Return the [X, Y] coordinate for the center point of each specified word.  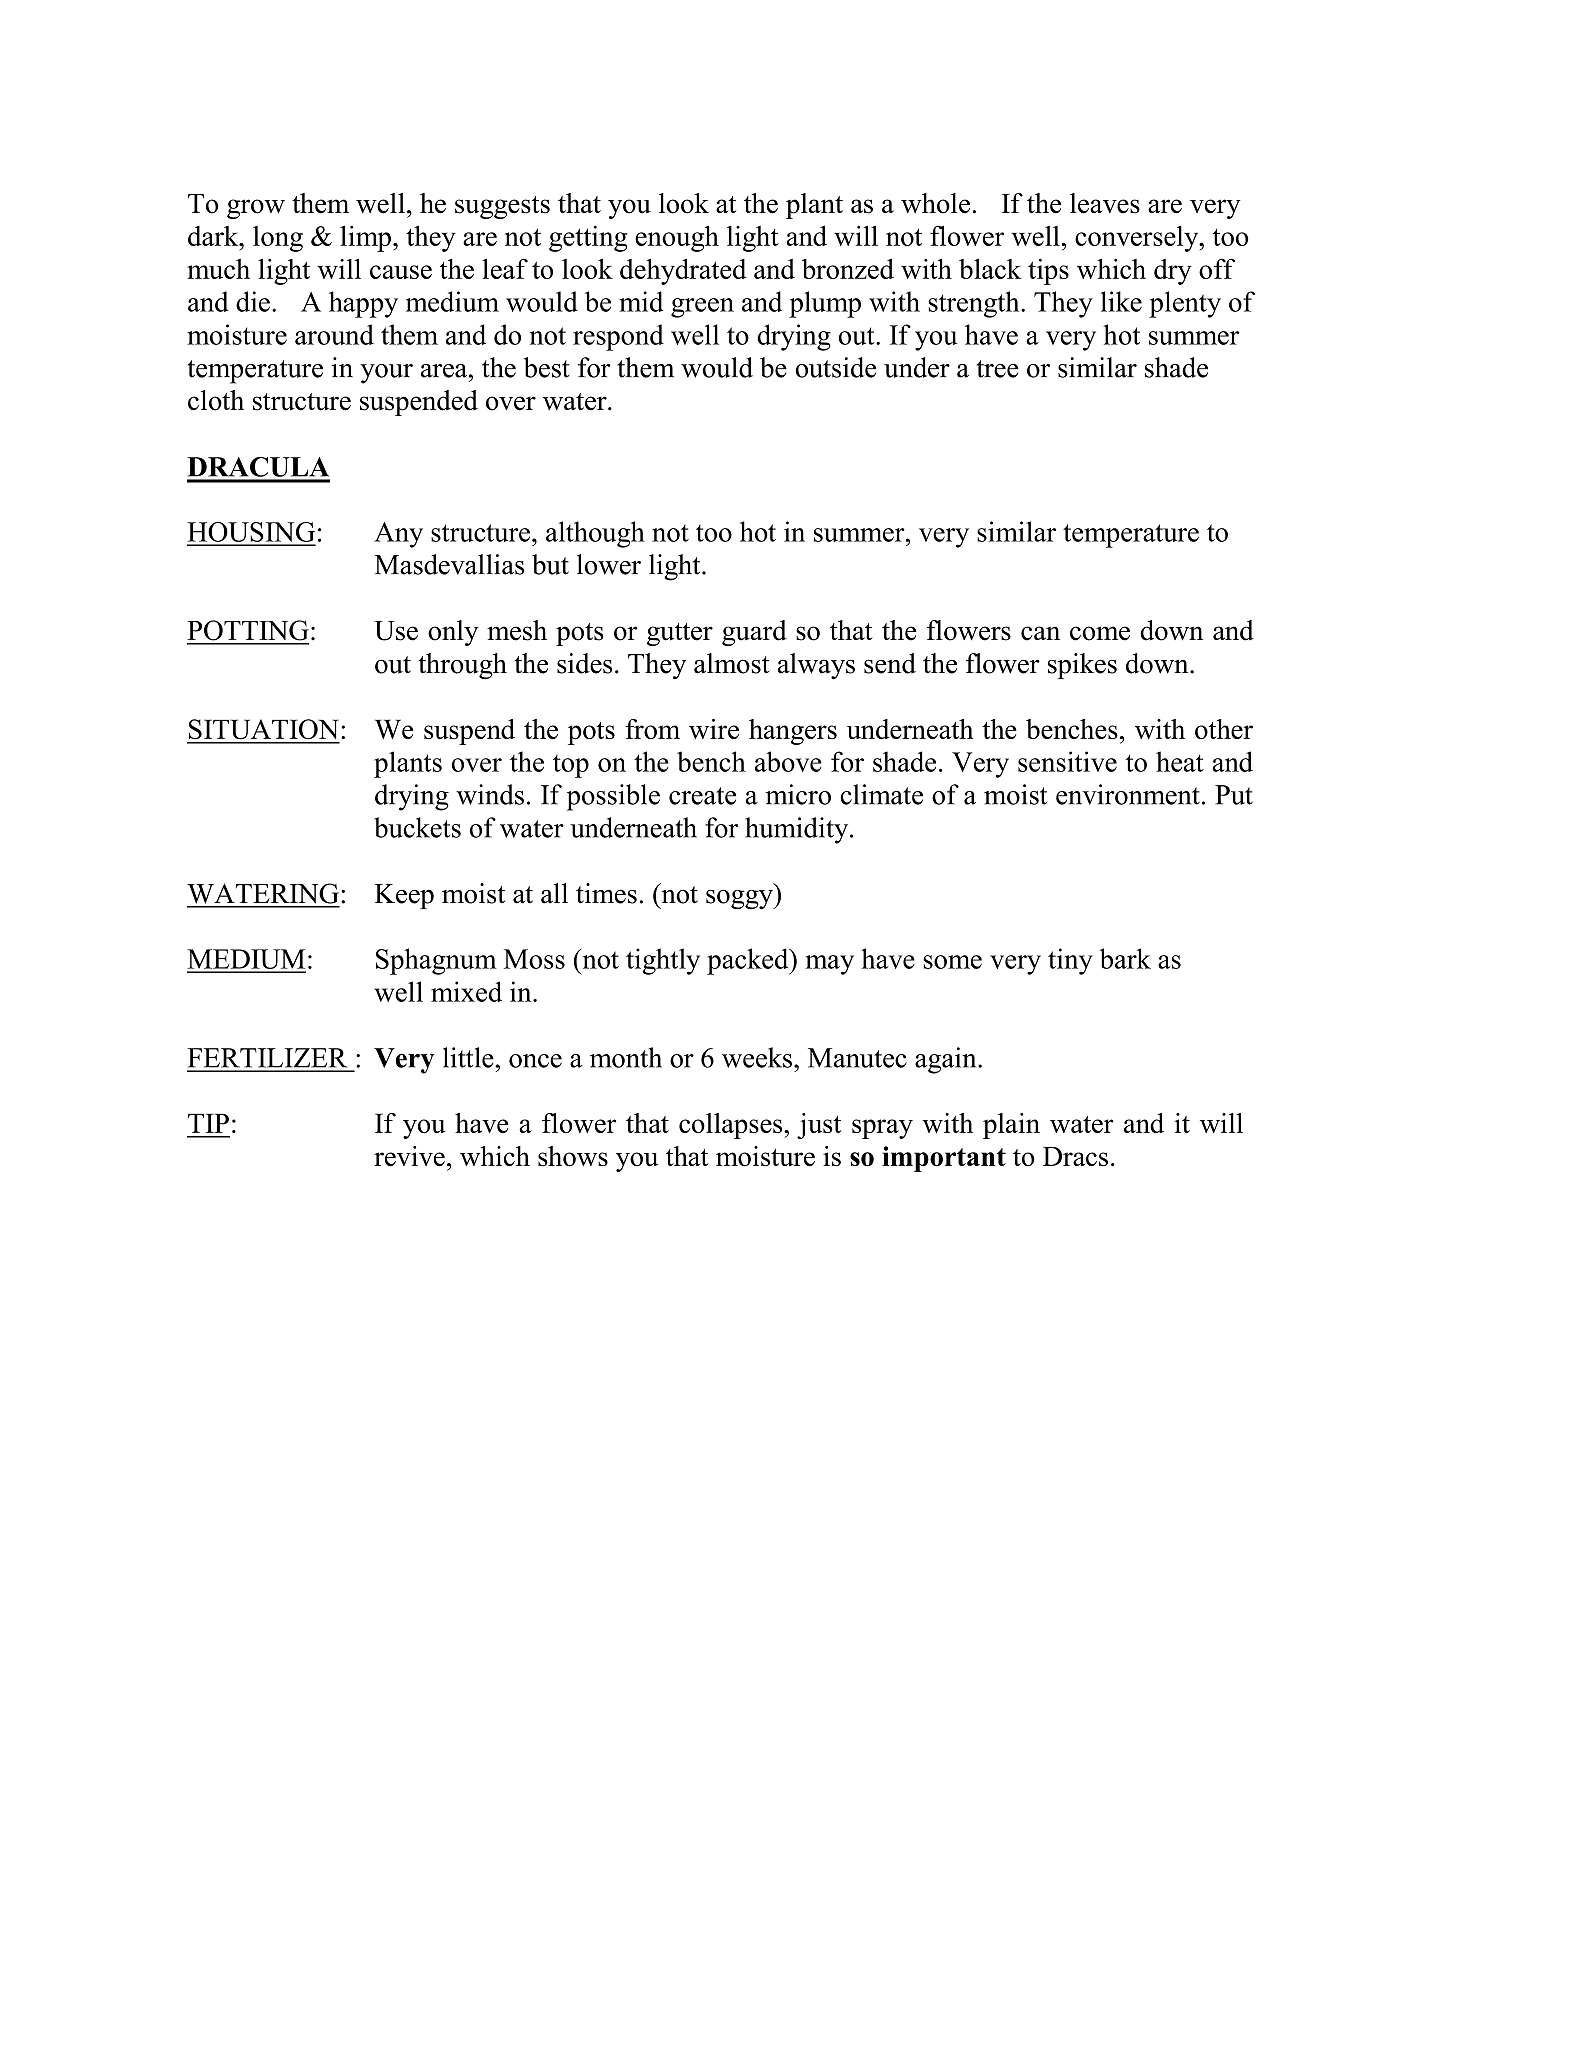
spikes [1082, 666]
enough [677, 238]
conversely [1138, 239]
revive [409, 1156]
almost [732, 663]
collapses [732, 1126]
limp [365, 238]
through [462, 666]
